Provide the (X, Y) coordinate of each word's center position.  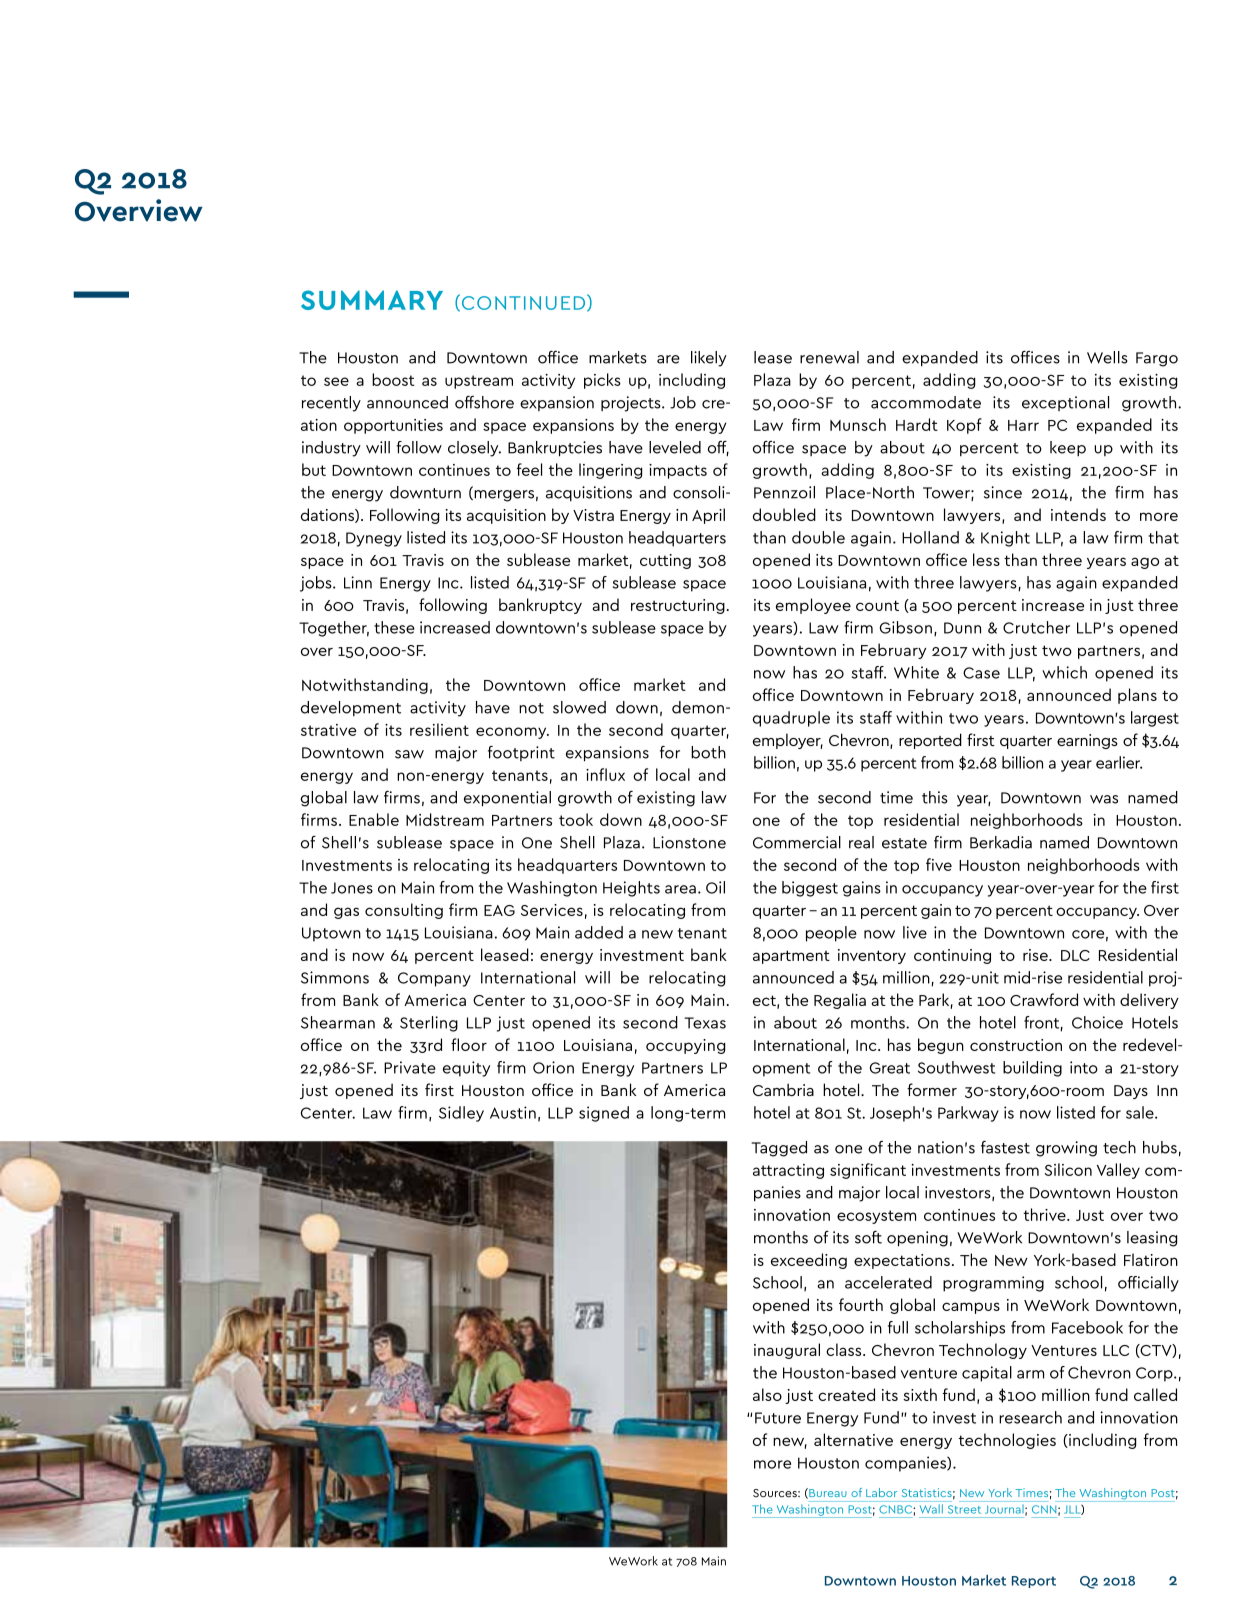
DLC (1075, 955)
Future (778, 1418)
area (680, 889)
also (767, 1394)
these (394, 627)
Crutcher (1036, 627)
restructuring (678, 606)
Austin (513, 1112)
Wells (1107, 357)
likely (709, 359)
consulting (404, 911)
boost (393, 379)
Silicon (1068, 1169)
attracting (788, 1171)
